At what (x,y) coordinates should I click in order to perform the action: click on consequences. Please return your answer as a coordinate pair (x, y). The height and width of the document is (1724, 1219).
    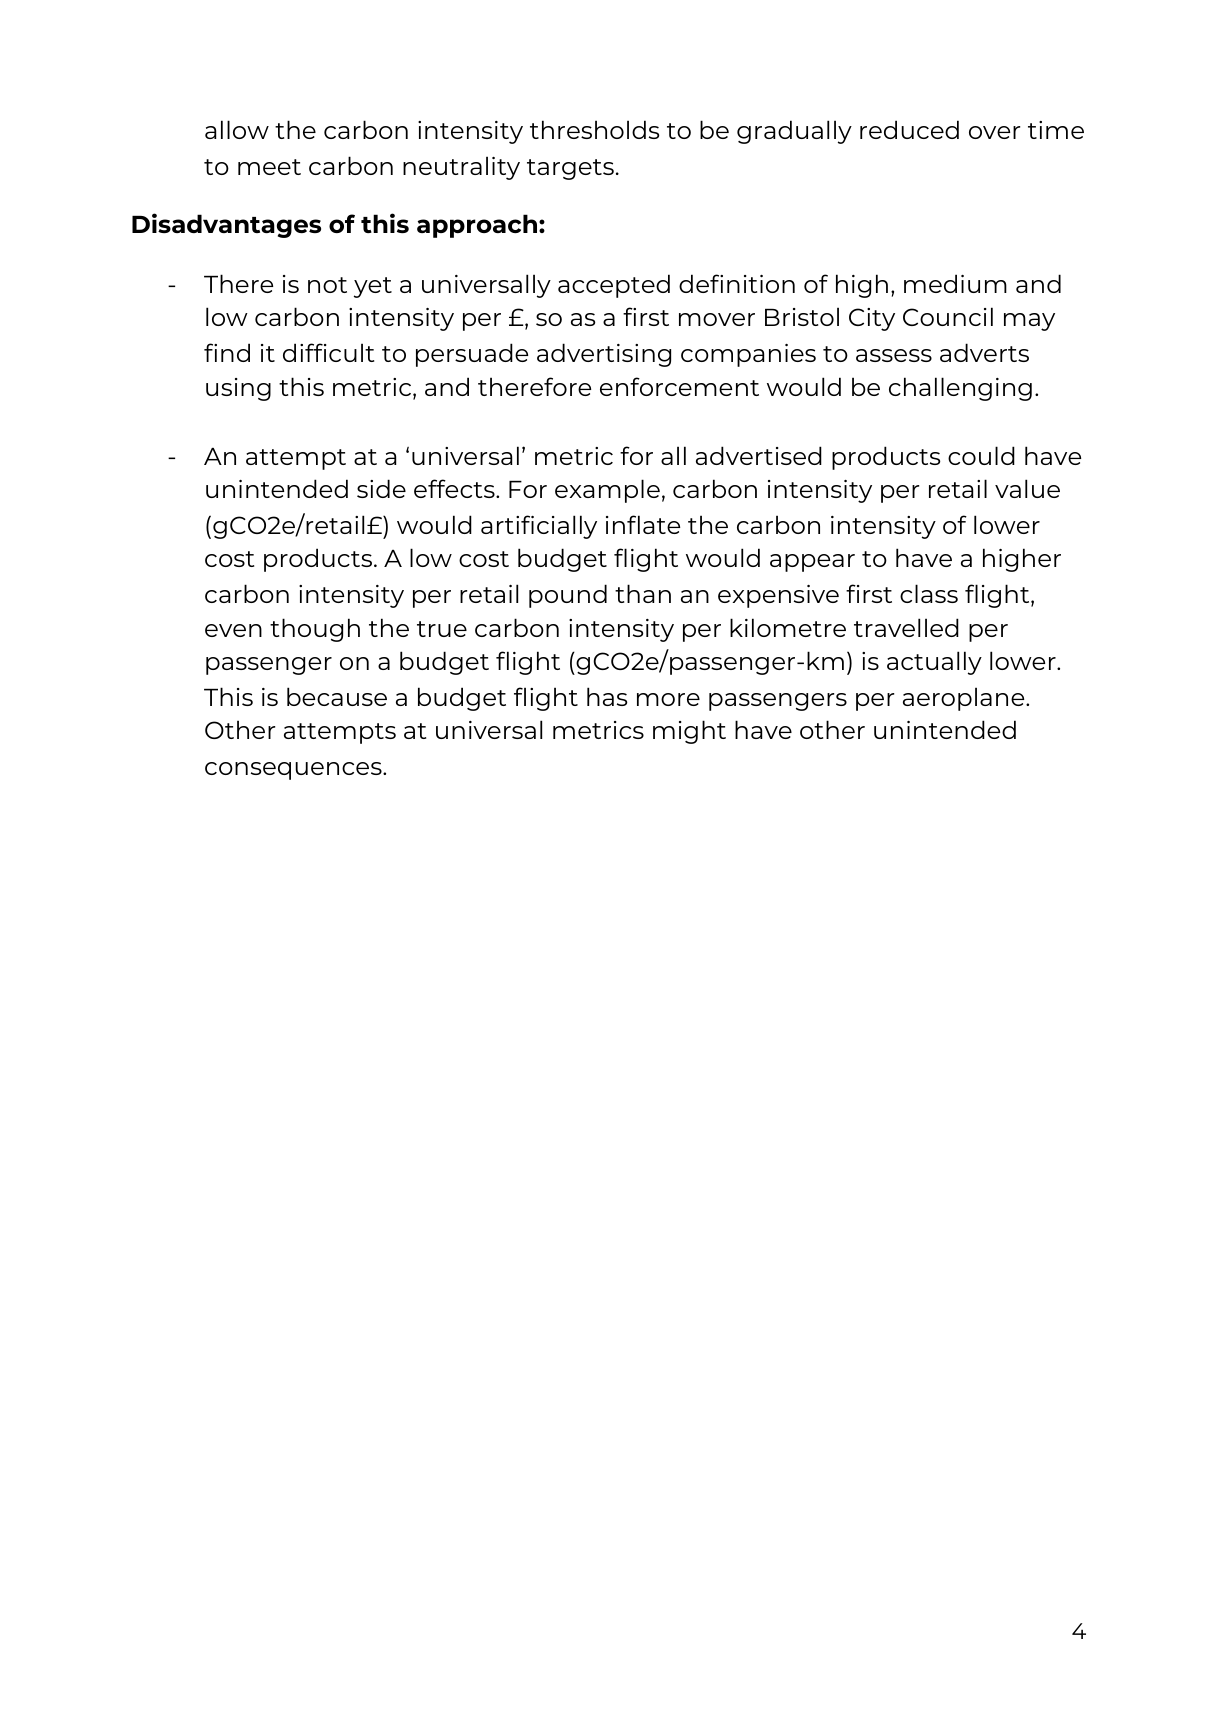
    Looking at the image, I should click on (294, 771).
